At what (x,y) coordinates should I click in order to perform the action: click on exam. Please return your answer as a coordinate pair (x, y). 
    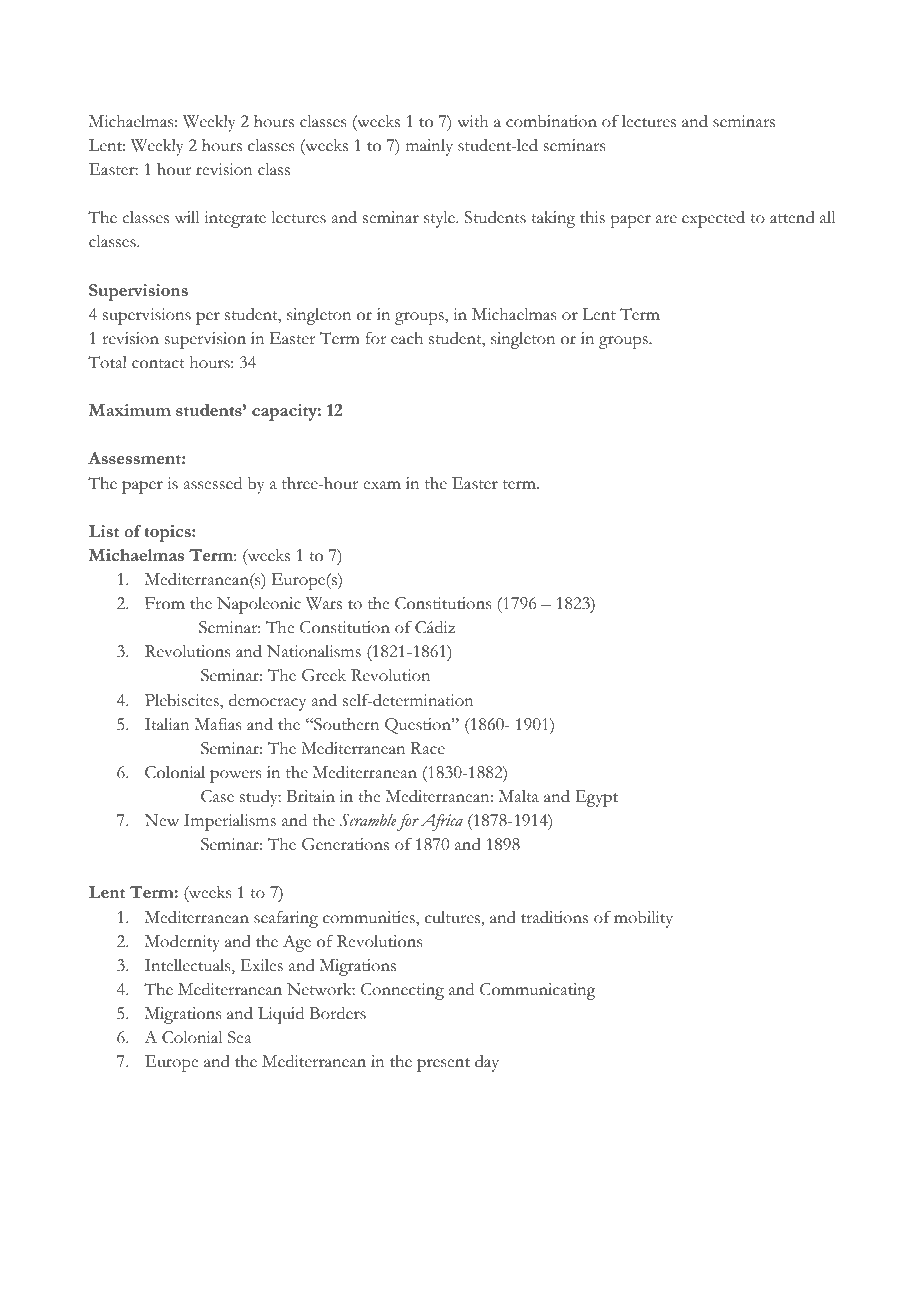
    Looking at the image, I should click on (382, 485).
